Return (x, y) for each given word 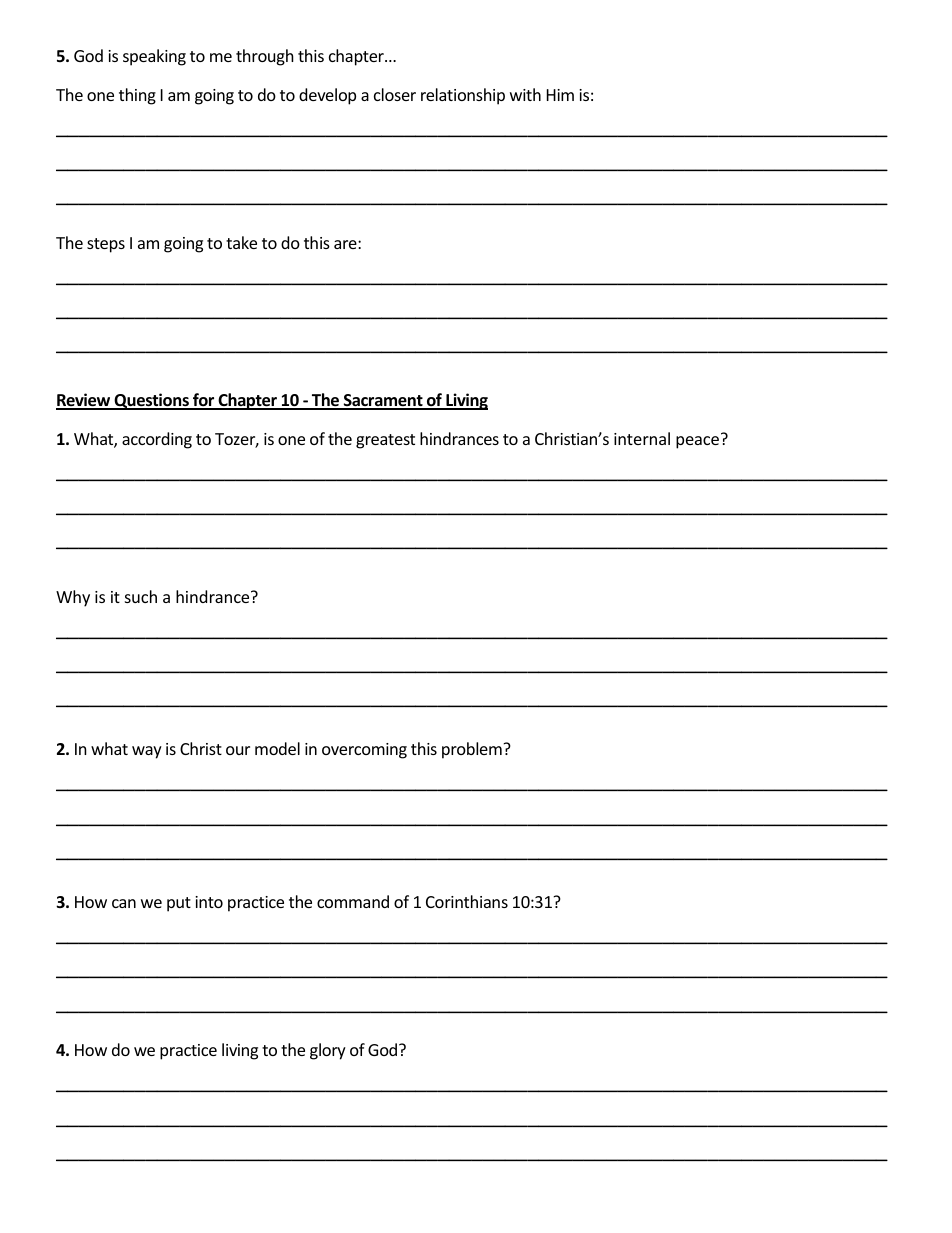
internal (642, 438)
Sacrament (383, 402)
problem (473, 750)
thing (137, 96)
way (147, 752)
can (124, 903)
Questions (151, 401)
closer (395, 94)
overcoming (364, 751)
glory (328, 1051)
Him (560, 95)
